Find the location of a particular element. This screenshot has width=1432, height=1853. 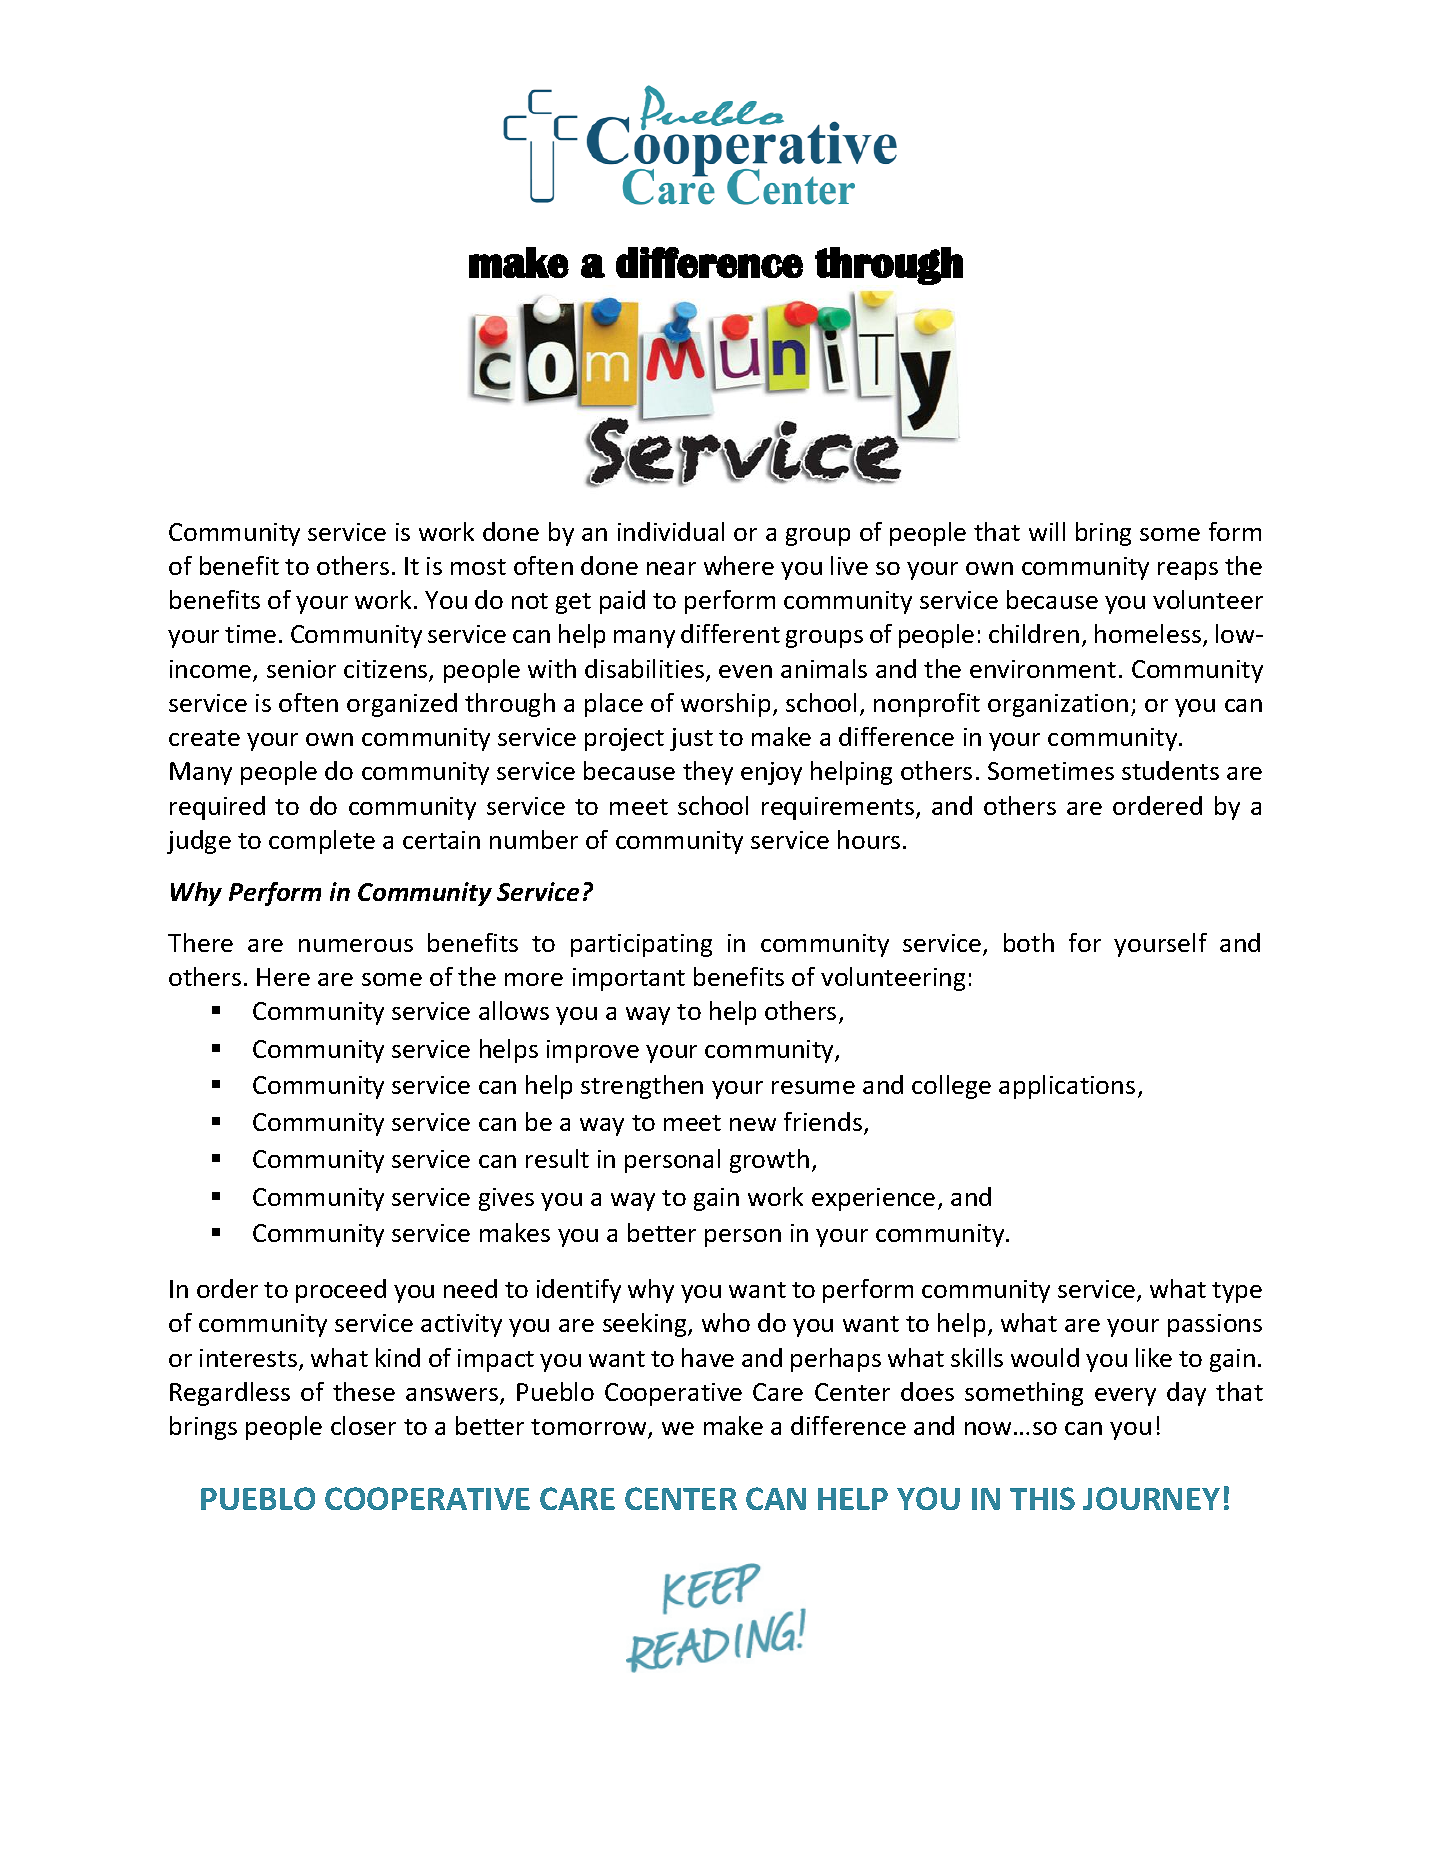

who is located at coordinates (726, 1322).
